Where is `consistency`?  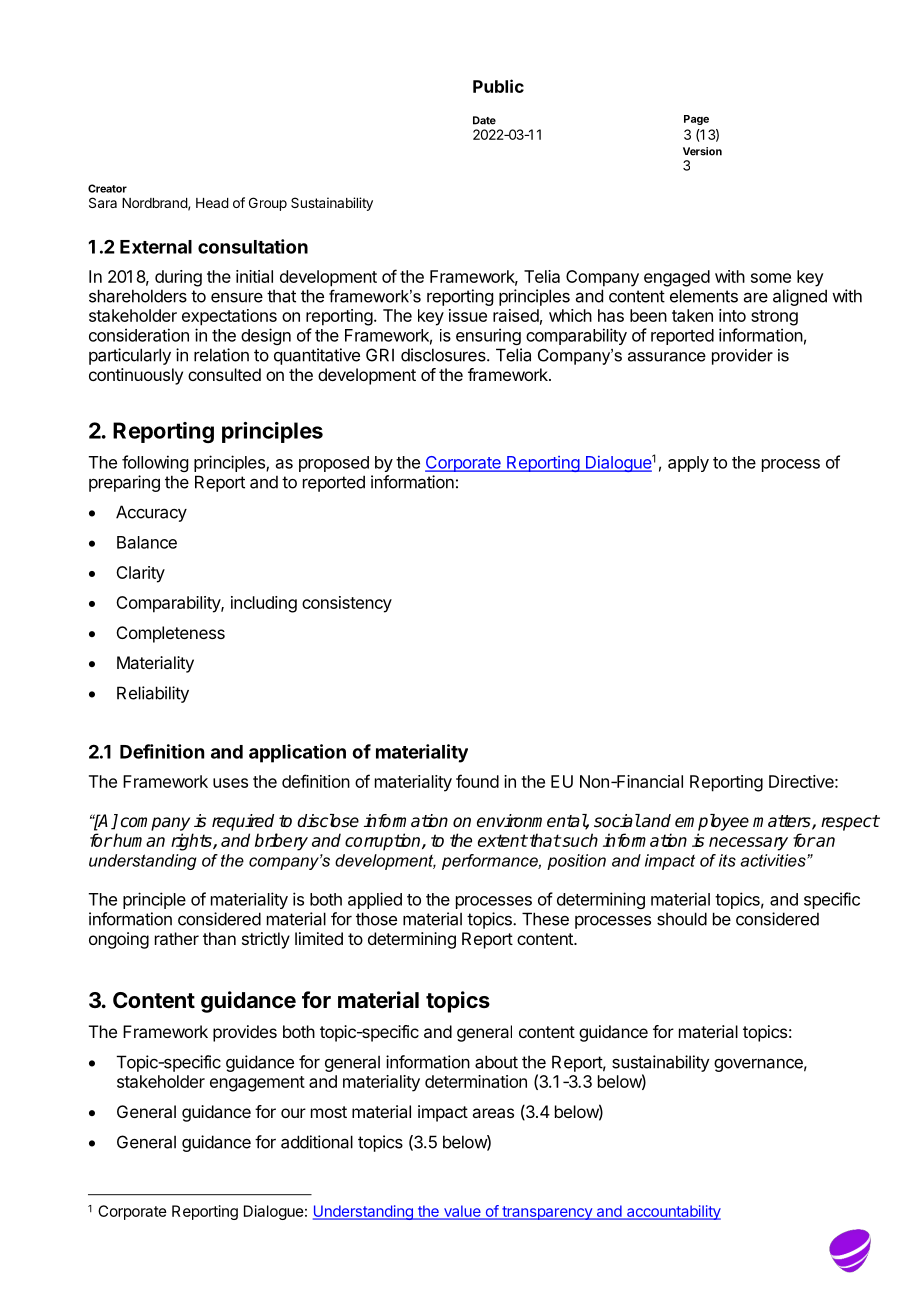
consistency is located at coordinates (347, 604).
